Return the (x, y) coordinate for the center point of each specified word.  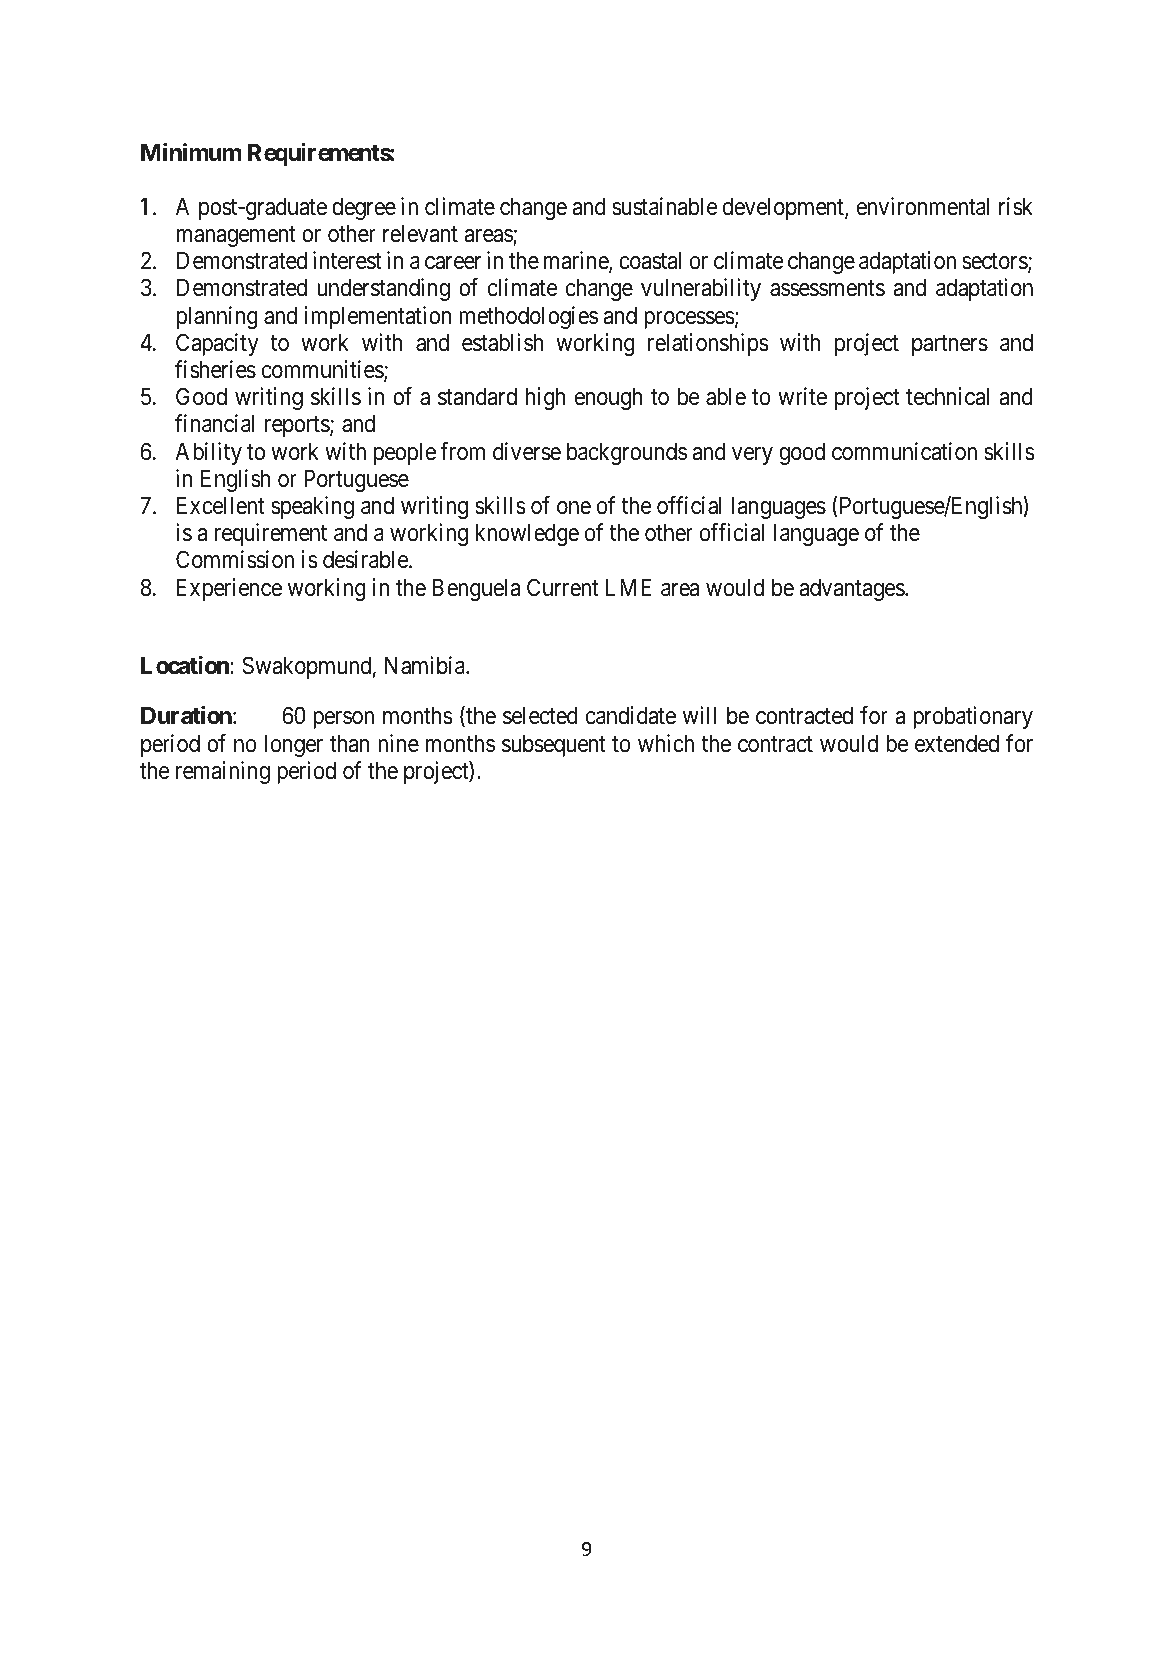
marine (577, 261)
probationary (973, 717)
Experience (229, 589)
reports (298, 427)
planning (217, 317)
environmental (923, 206)
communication (904, 451)
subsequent (554, 745)
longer (293, 745)
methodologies (528, 317)
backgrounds (627, 453)
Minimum (191, 152)
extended (957, 743)
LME (628, 587)
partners (950, 345)
